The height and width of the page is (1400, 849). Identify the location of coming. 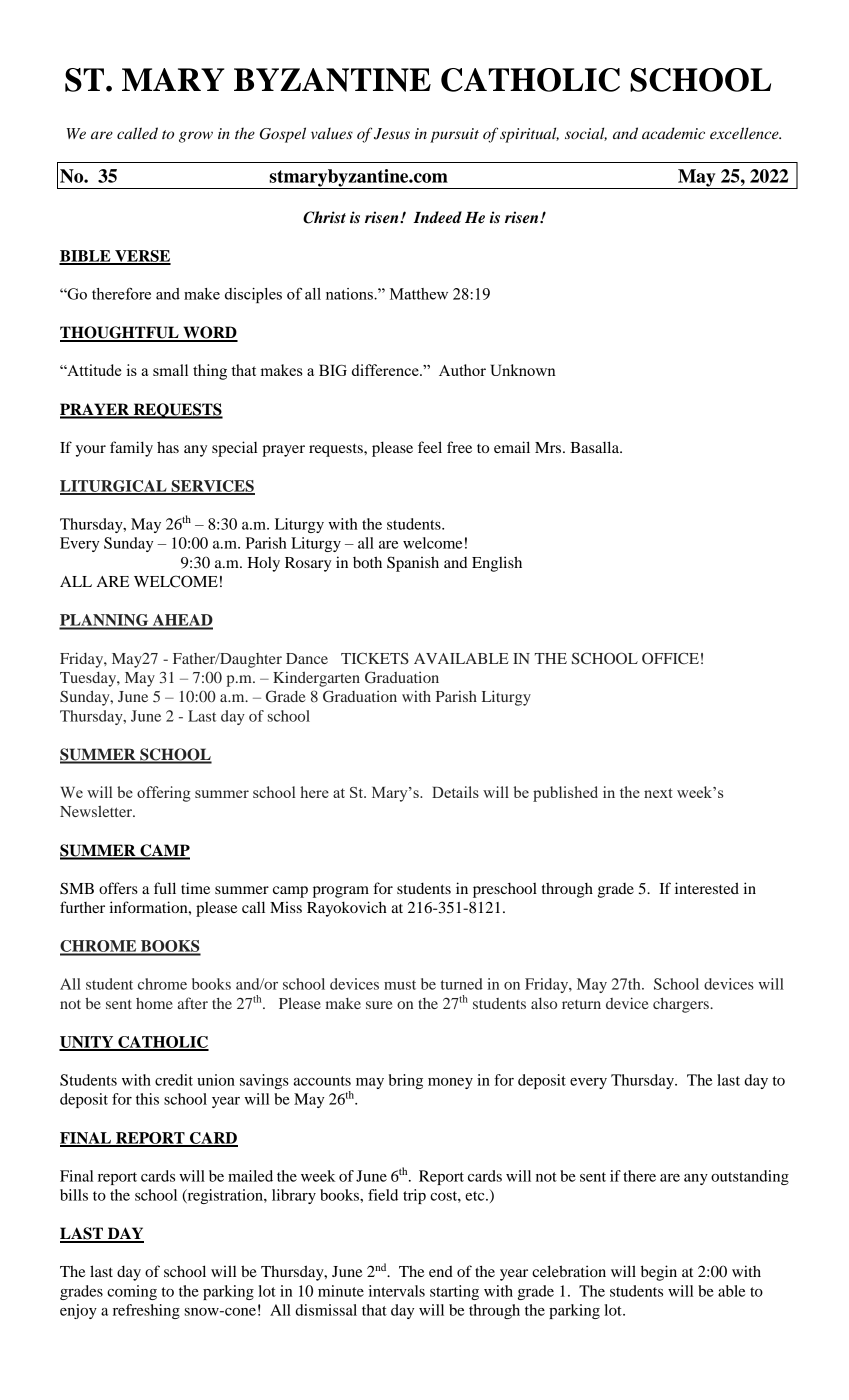
(132, 1292).
